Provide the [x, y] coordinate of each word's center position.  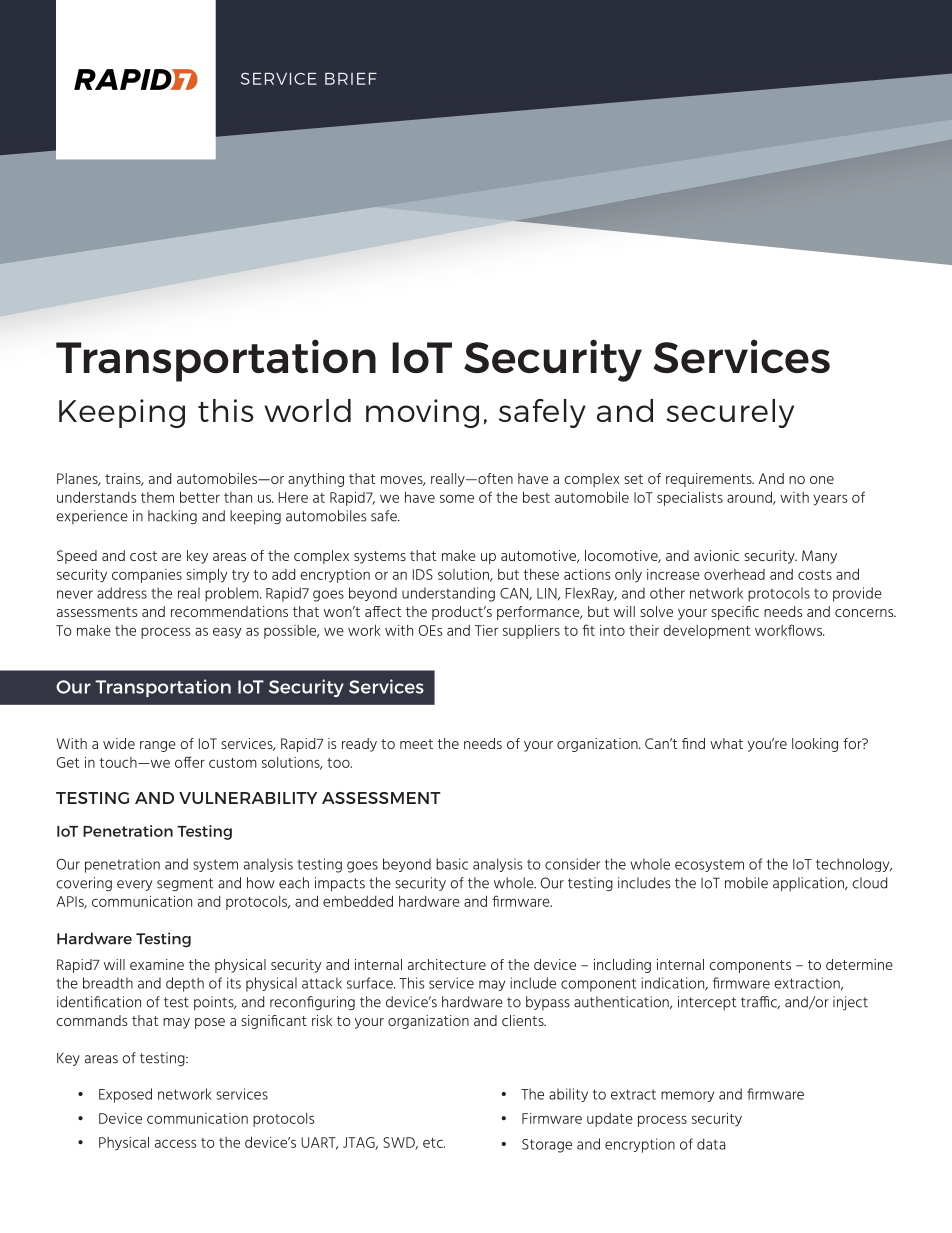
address [122, 593]
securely [730, 413]
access [176, 1143]
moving [422, 413]
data [711, 1144]
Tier [486, 630]
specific [735, 613]
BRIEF [351, 79]
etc [434, 1143]
